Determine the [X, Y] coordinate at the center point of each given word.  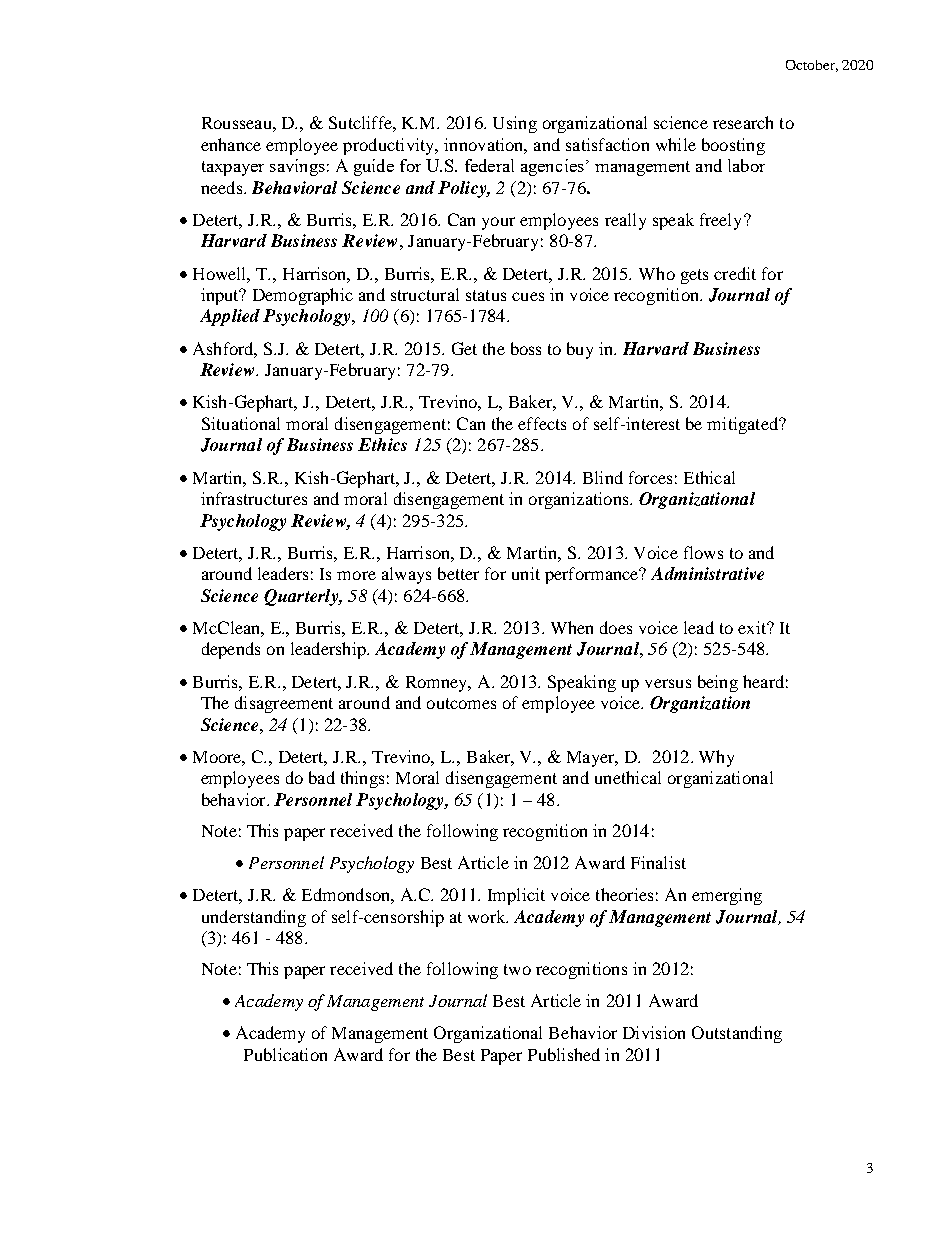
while [676, 144]
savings [297, 167]
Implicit [516, 896]
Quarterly [302, 597]
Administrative [707, 573]
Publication [285, 1054]
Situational [241, 423]
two [517, 969]
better [458, 573]
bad [322, 777]
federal [489, 165]
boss [526, 348]
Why [716, 758]
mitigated [744, 425]
